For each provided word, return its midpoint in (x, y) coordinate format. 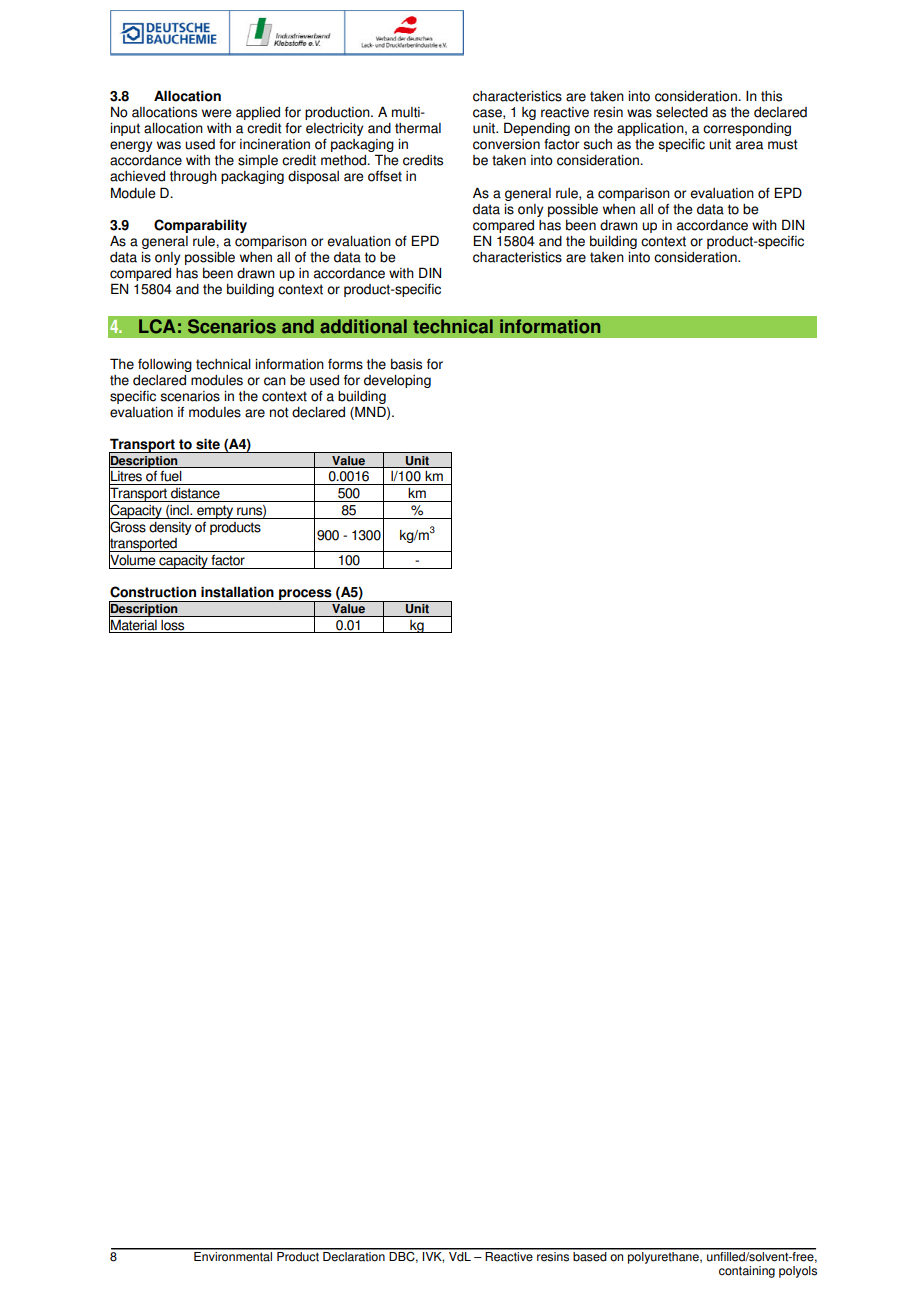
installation (237, 592)
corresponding (747, 129)
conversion (506, 144)
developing (397, 381)
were (217, 113)
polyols (798, 1272)
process (305, 596)
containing (747, 1272)
